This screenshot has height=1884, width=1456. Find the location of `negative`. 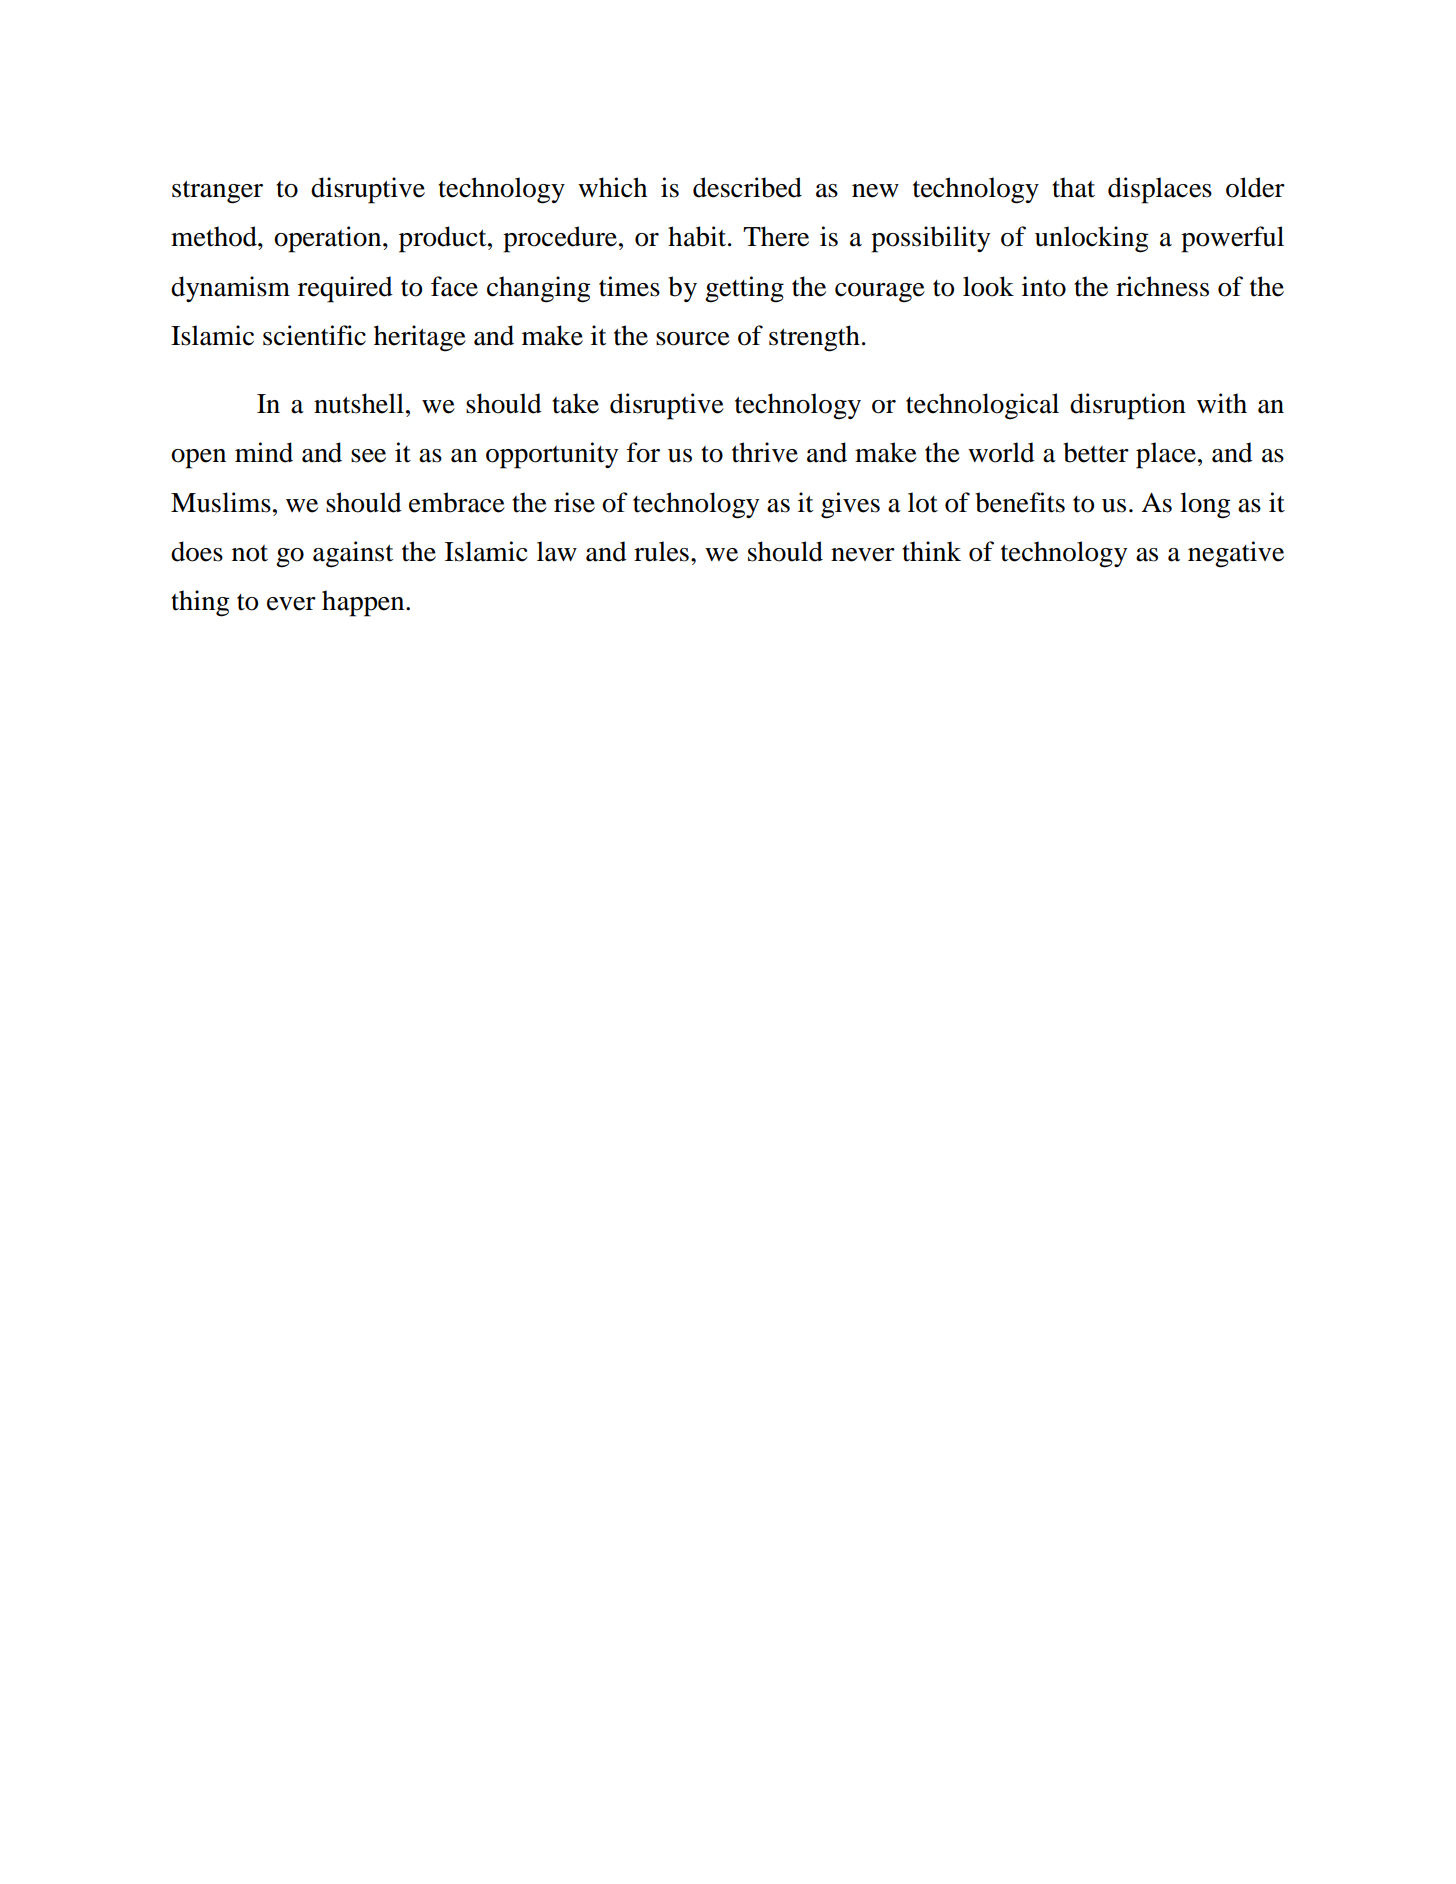

negative is located at coordinates (1236, 554).
